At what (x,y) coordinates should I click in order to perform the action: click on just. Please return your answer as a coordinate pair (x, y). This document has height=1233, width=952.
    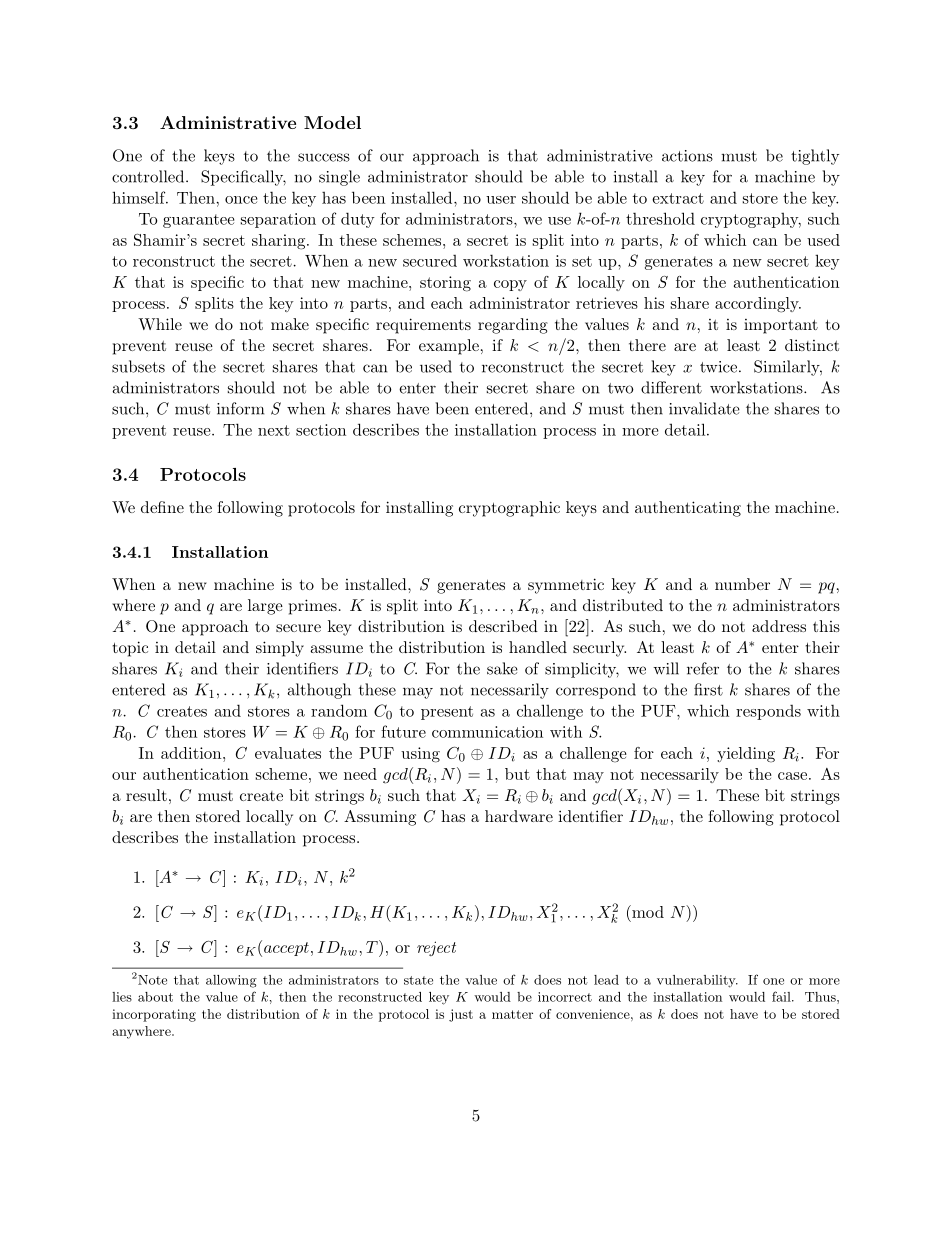
    Looking at the image, I should click on (461, 1015).
